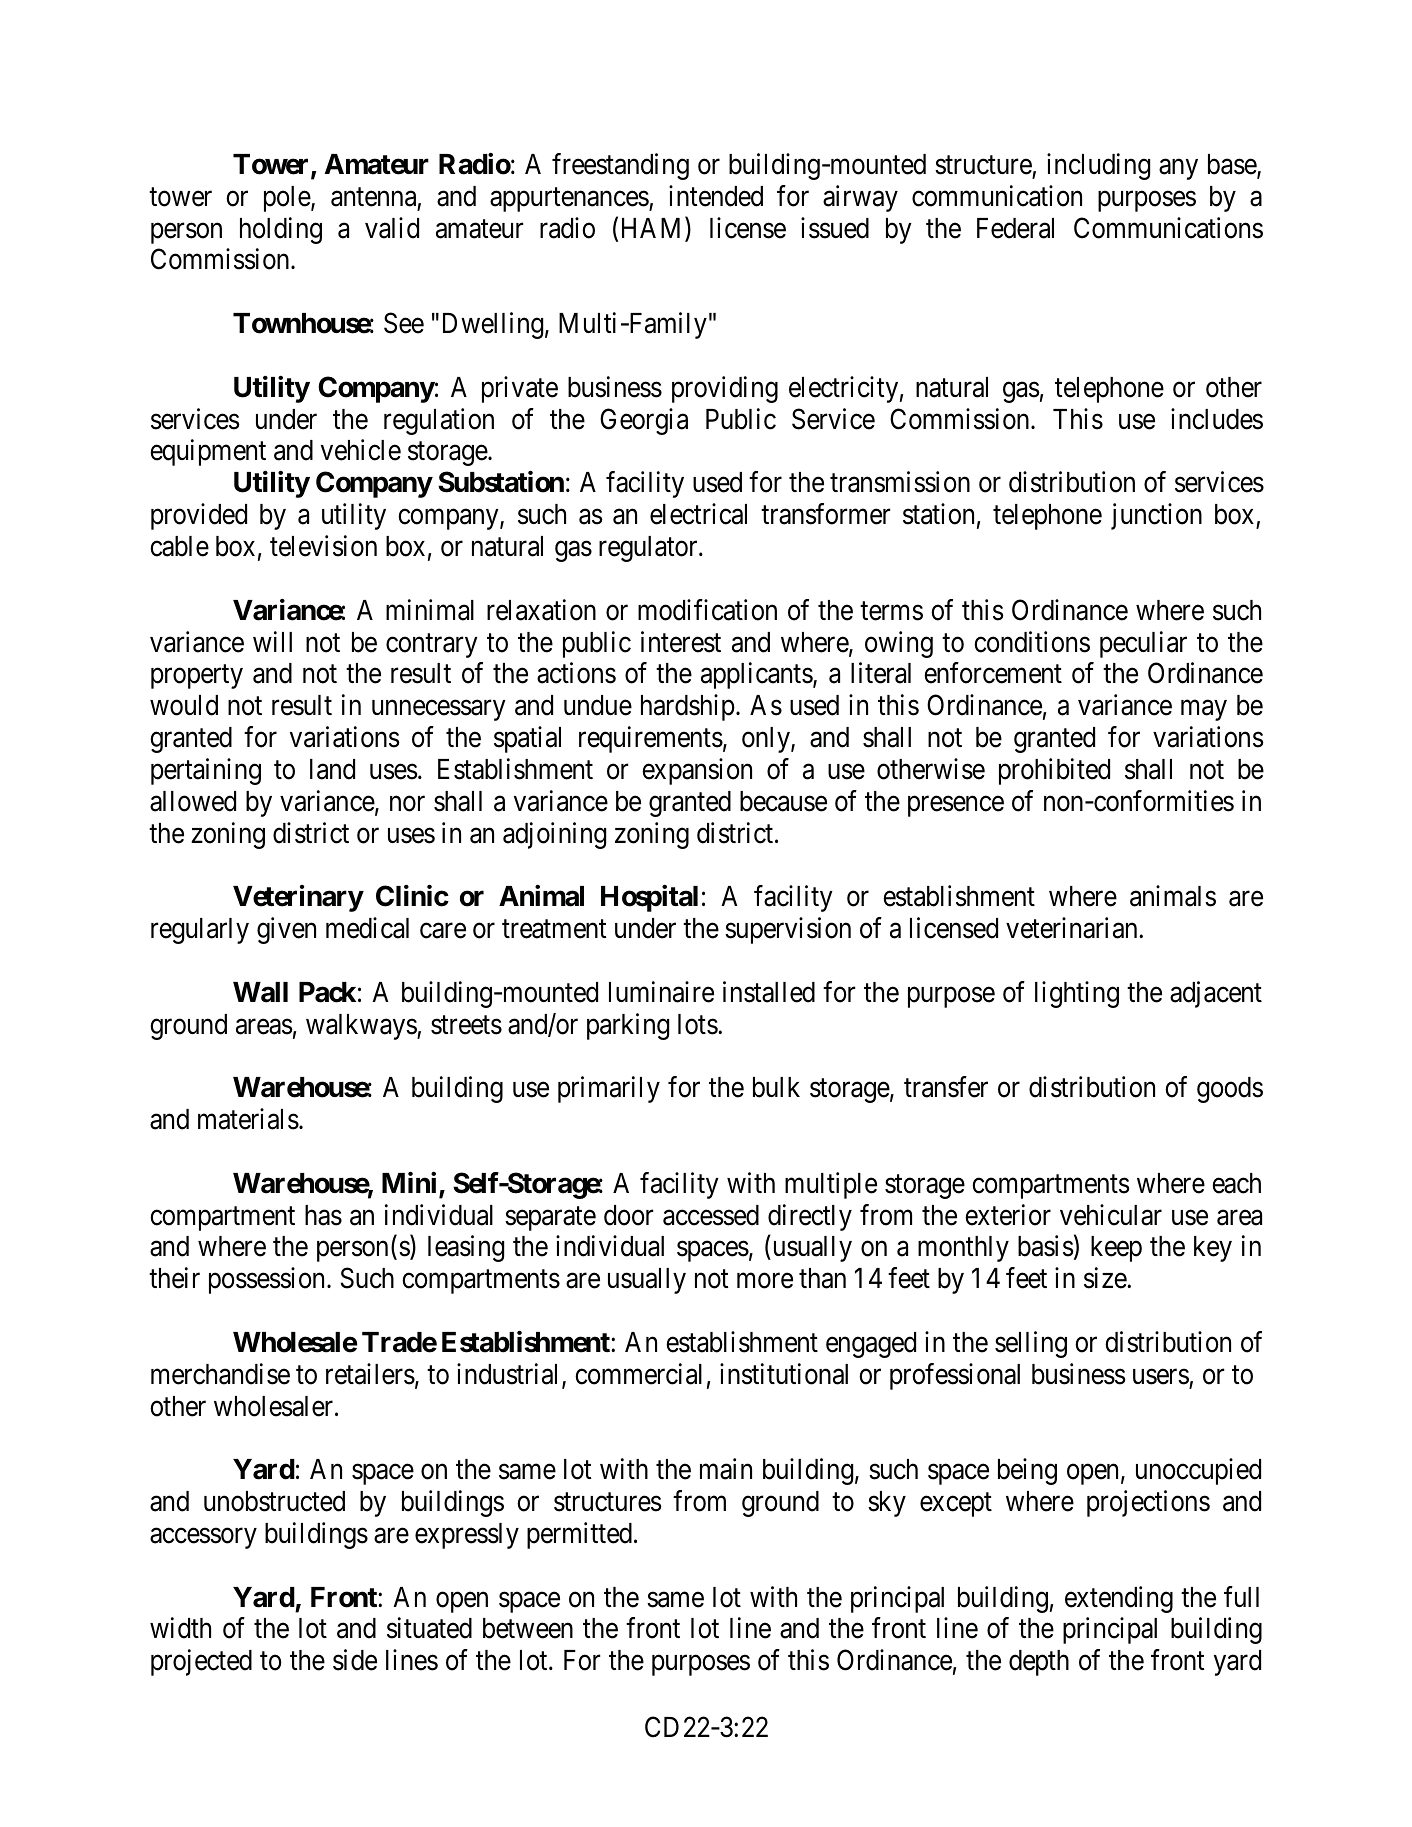 The width and height of the screenshot is (1412, 1827). Describe the element at coordinates (711, 1215) in the screenshot. I see `accessed` at that location.
